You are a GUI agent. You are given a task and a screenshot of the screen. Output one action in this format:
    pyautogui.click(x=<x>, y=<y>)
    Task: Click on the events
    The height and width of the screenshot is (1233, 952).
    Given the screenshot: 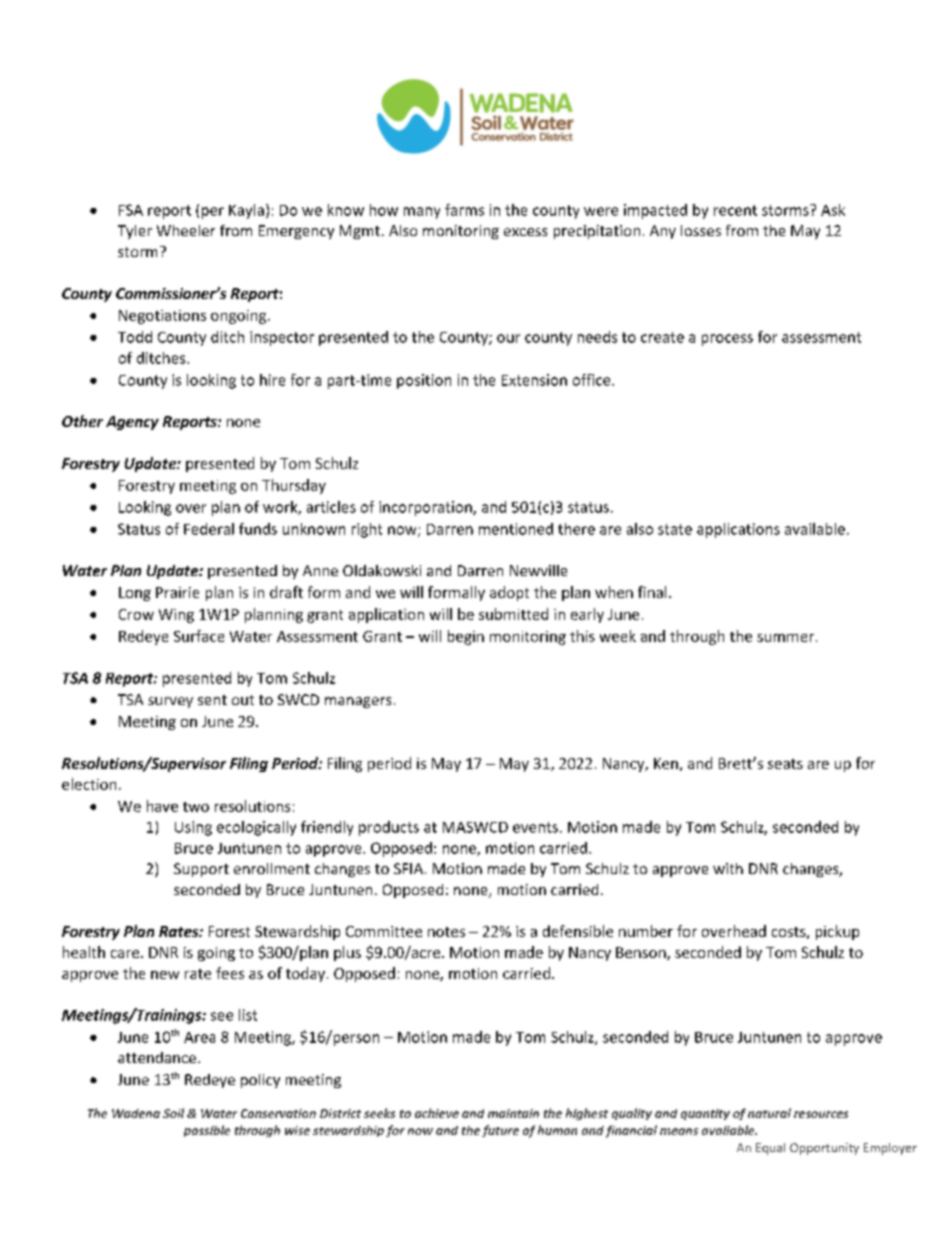 What is the action you would take?
    pyautogui.click(x=535, y=827)
